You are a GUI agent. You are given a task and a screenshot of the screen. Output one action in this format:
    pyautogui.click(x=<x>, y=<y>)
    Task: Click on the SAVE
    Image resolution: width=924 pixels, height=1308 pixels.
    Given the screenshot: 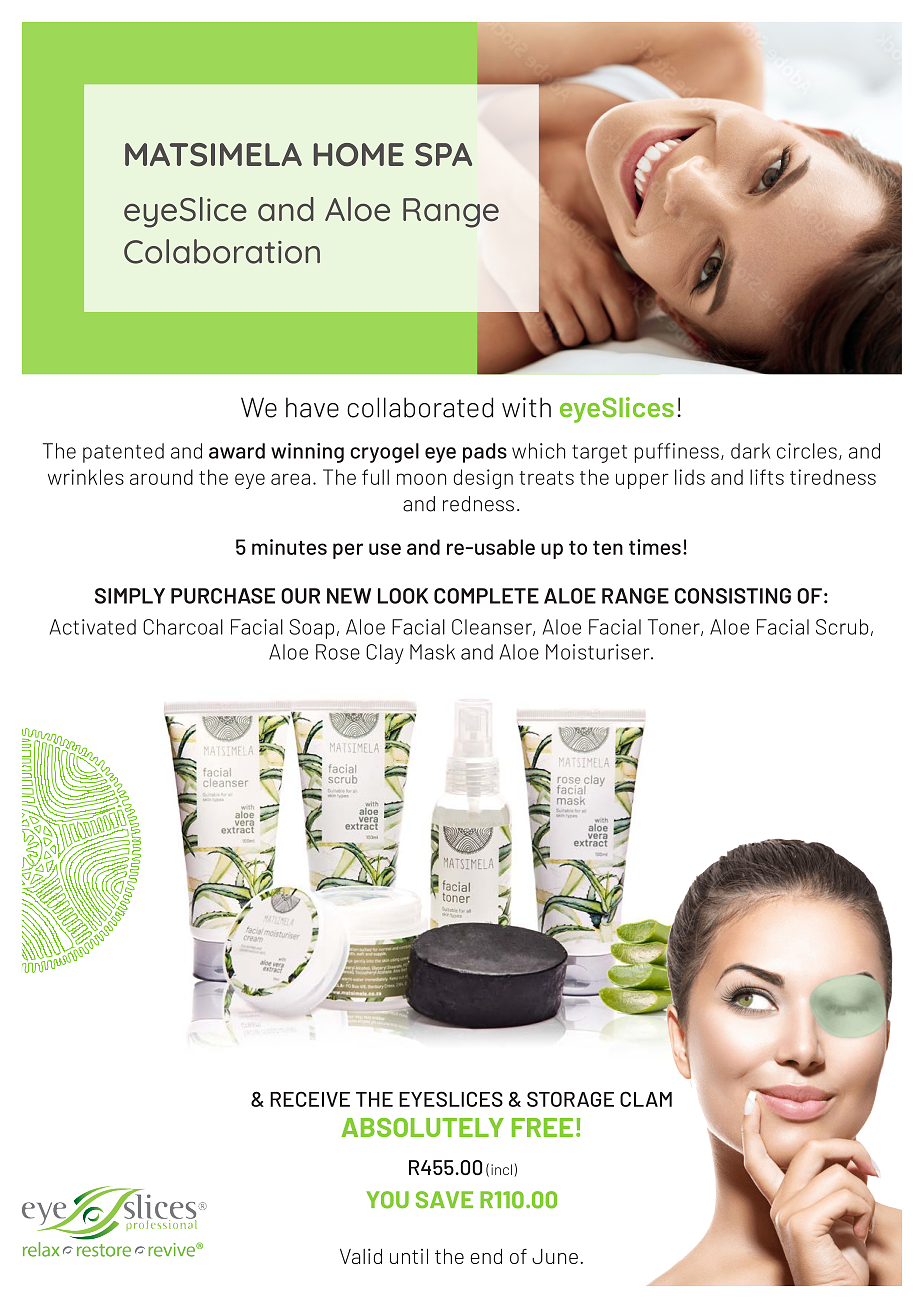 What is the action you would take?
    pyautogui.click(x=444, y=1200)
